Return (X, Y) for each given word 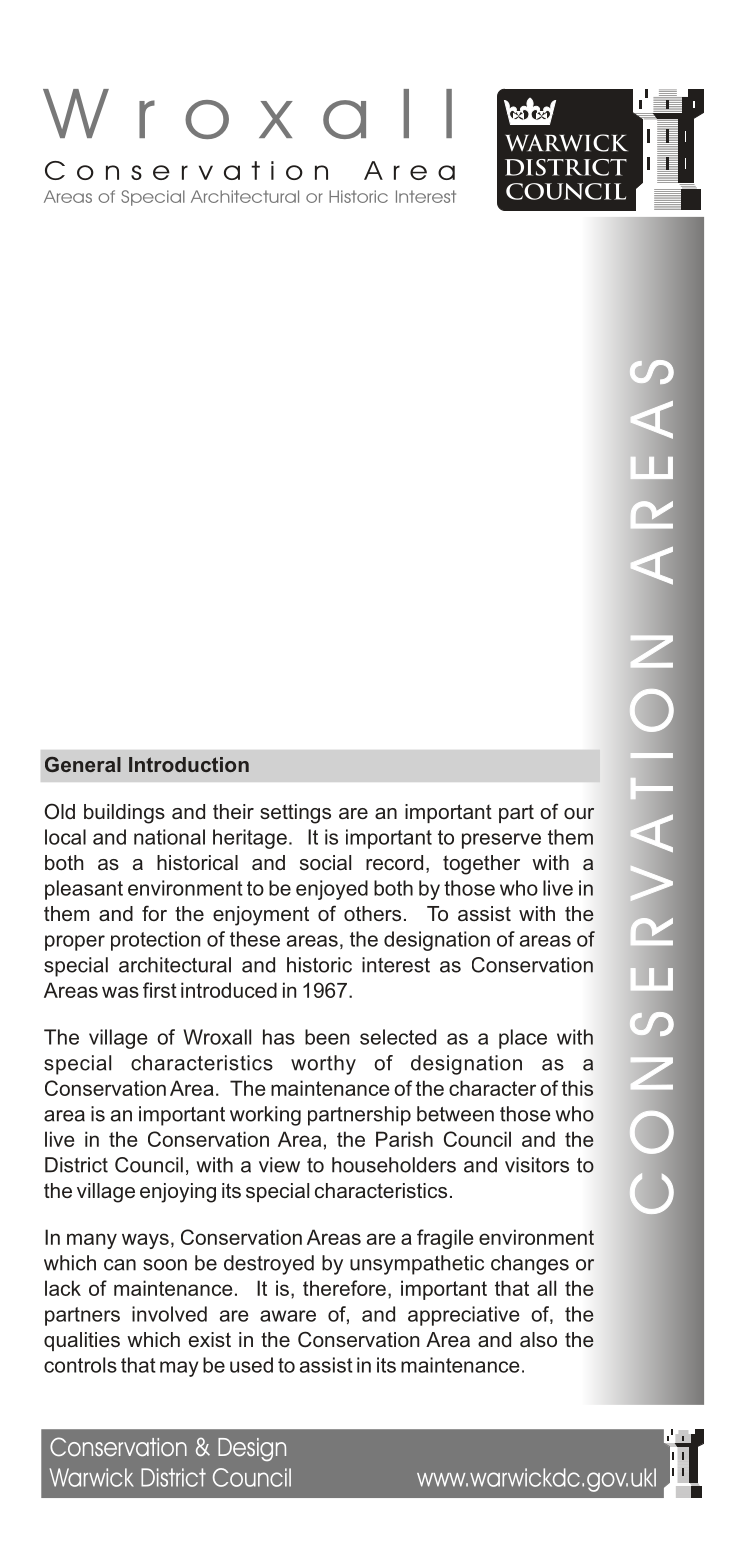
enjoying (178, 1193)
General (83, 764)
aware (288, 1316)
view (279, 1165)
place (523, 1039)
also (538, 1339)
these (255, 939)
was (120, 992)
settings (295, 814)
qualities (82, 1341)
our (579, 813)
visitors (537, 1165)
